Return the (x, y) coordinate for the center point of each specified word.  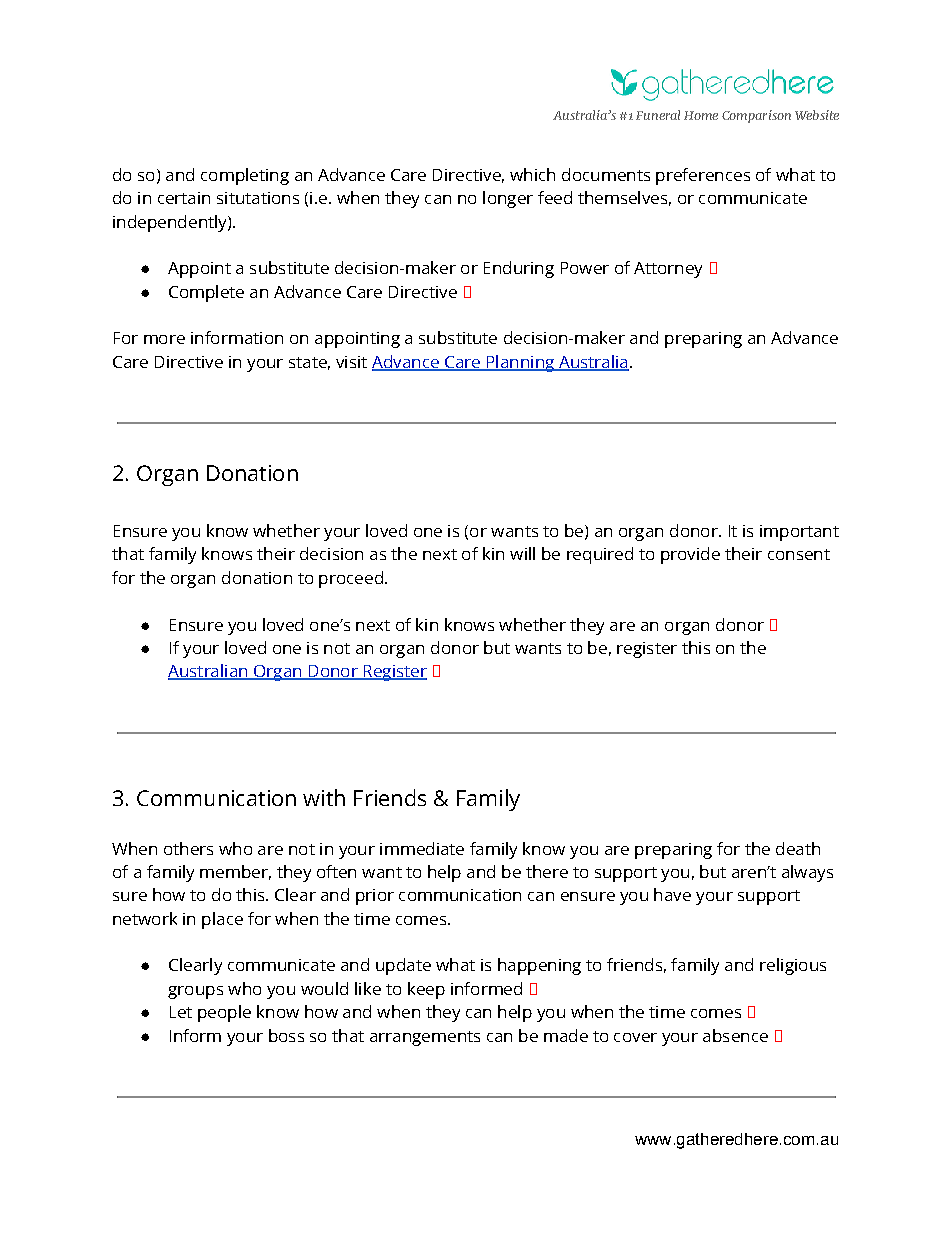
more (164, 339)
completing (245, 176)
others (188, 848)
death (798, 848)
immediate (422, 848)
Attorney (668, 270)
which (532, 174)
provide (690, 555)
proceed (351, 579)
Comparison (756, 116)
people (224, 1013)
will (522, 553)
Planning (520, 363)
